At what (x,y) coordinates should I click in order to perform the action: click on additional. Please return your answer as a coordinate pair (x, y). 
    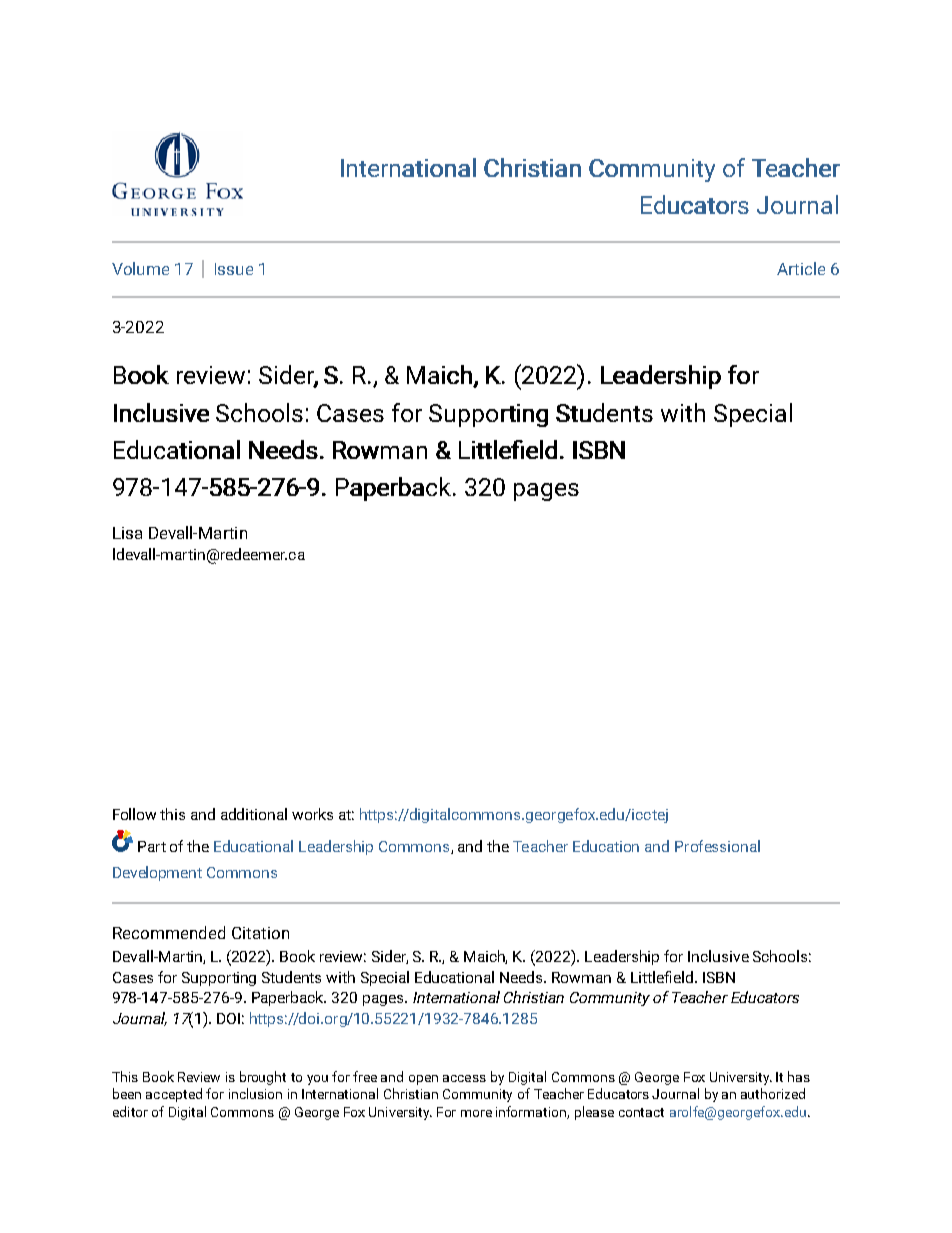
    Looking at the image, I should click on (254, 814).
